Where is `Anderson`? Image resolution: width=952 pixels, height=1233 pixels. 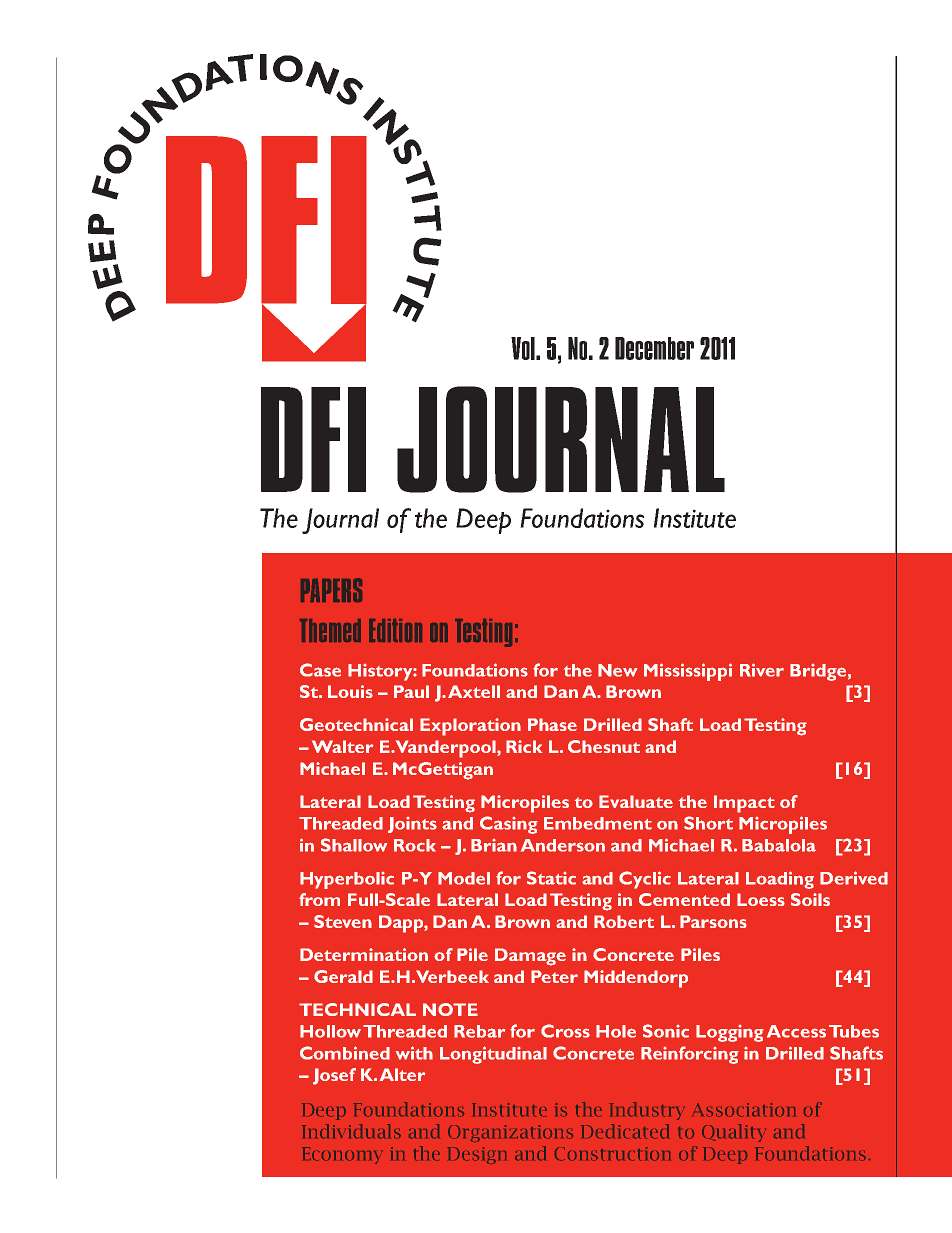
Anderson is located at coordinates (563, 845).
